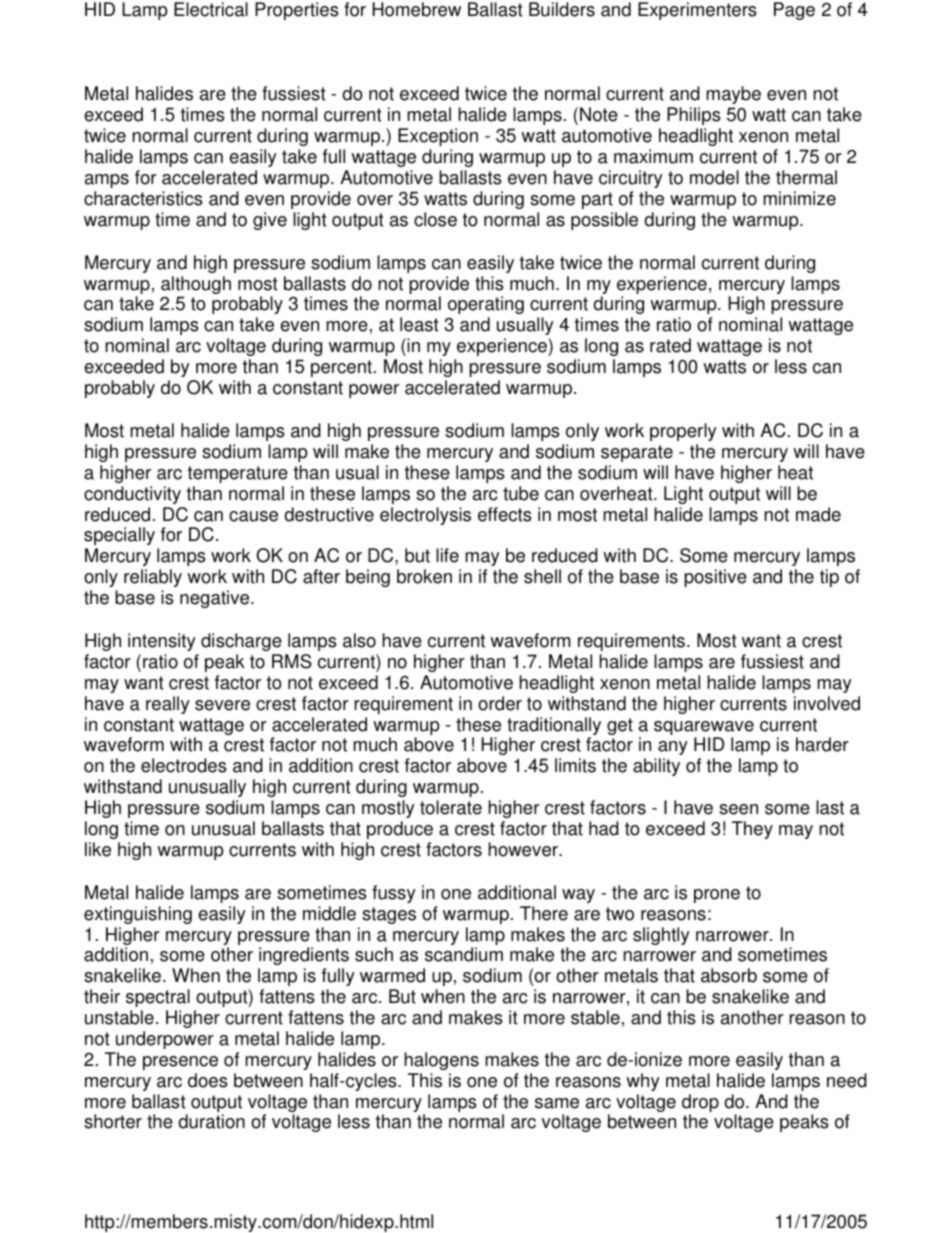 This screenshot has width=952, height=1233. What do you see at coordinates (184, 765) in the screenshot?
I see `electrodes` at bounding box center [184, 765].
